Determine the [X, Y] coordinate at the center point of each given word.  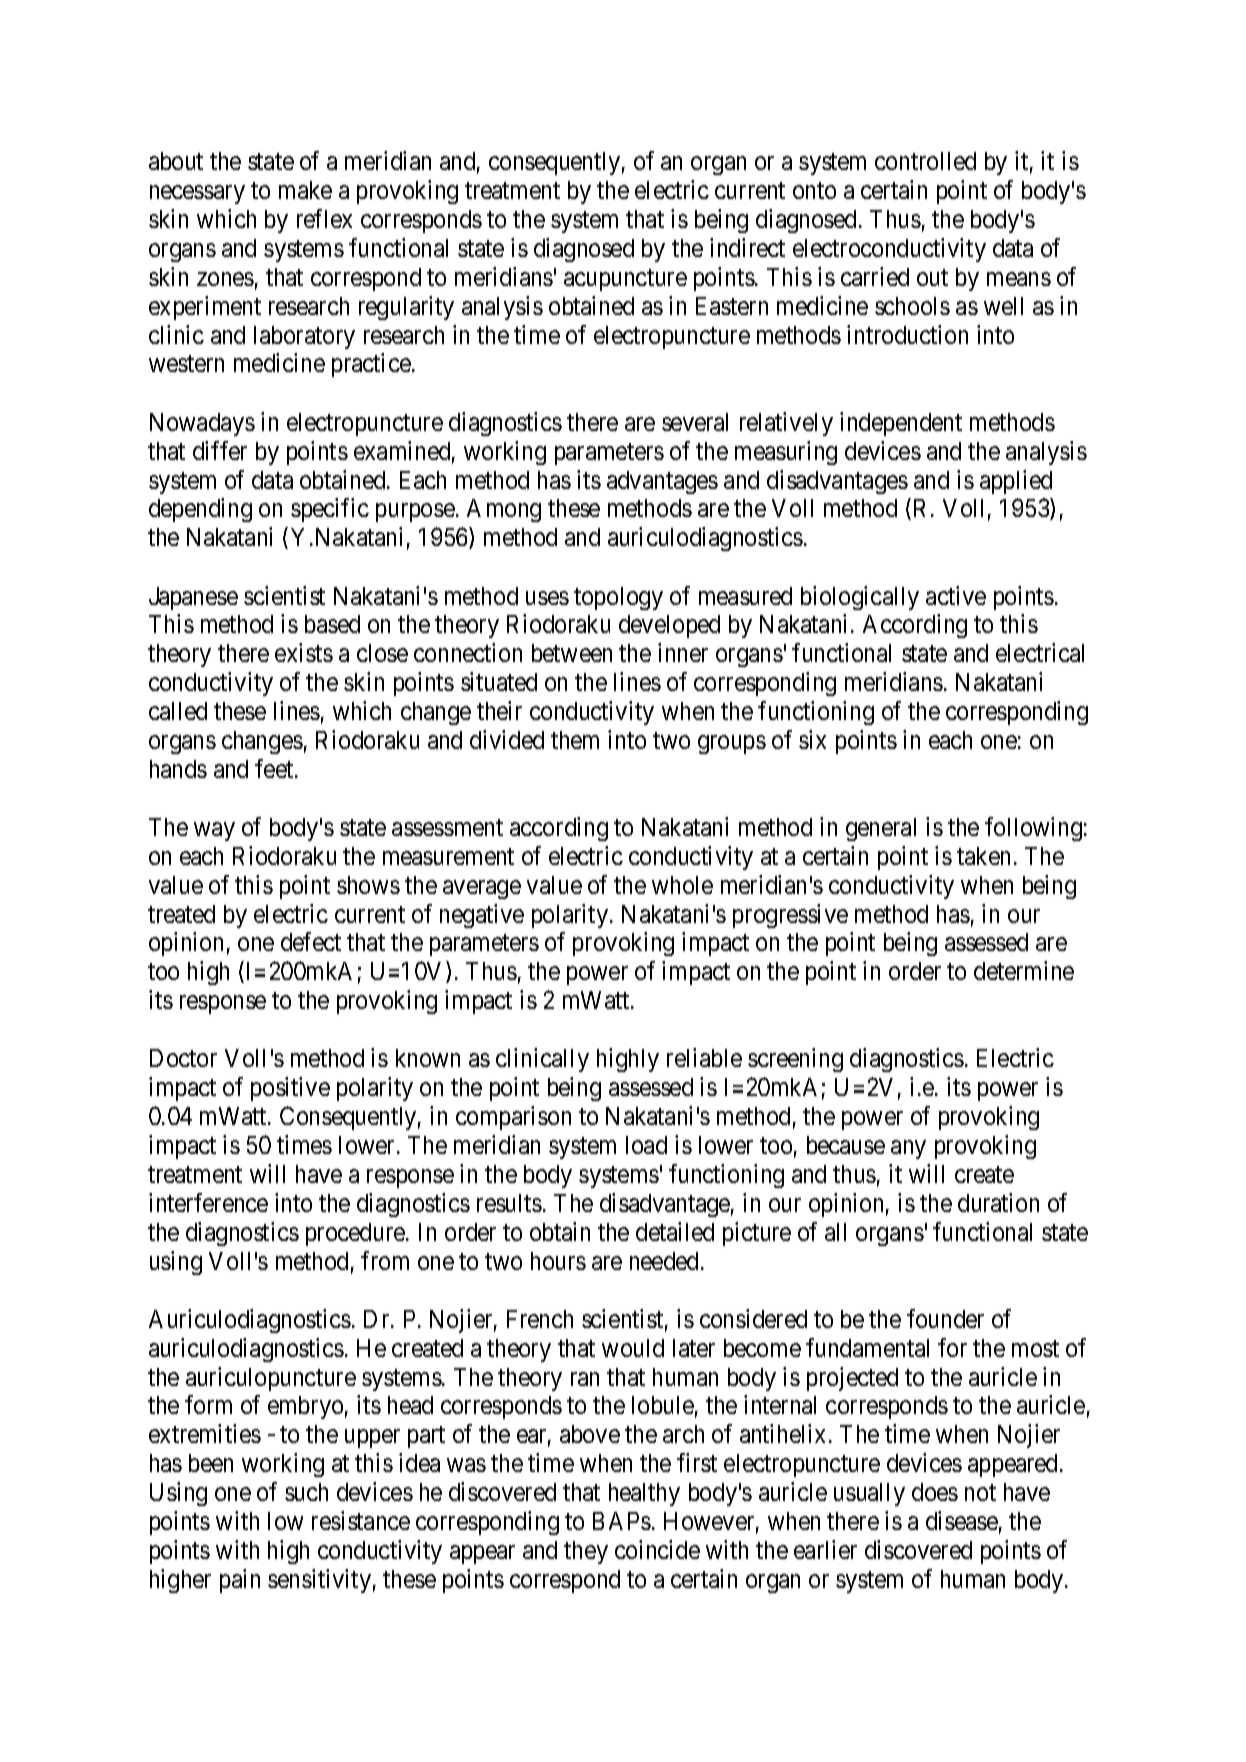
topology [618, 598]
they [586, 1552]
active [956, 595]
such [306, 1492]
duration [998, 1202]
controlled [925, 161]
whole [682, 885]
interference [208, 1202]
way [214, 831]
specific [330, 510]
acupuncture [625, 280]
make [305, 190]
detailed [675, 1231]
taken [983, 856]
